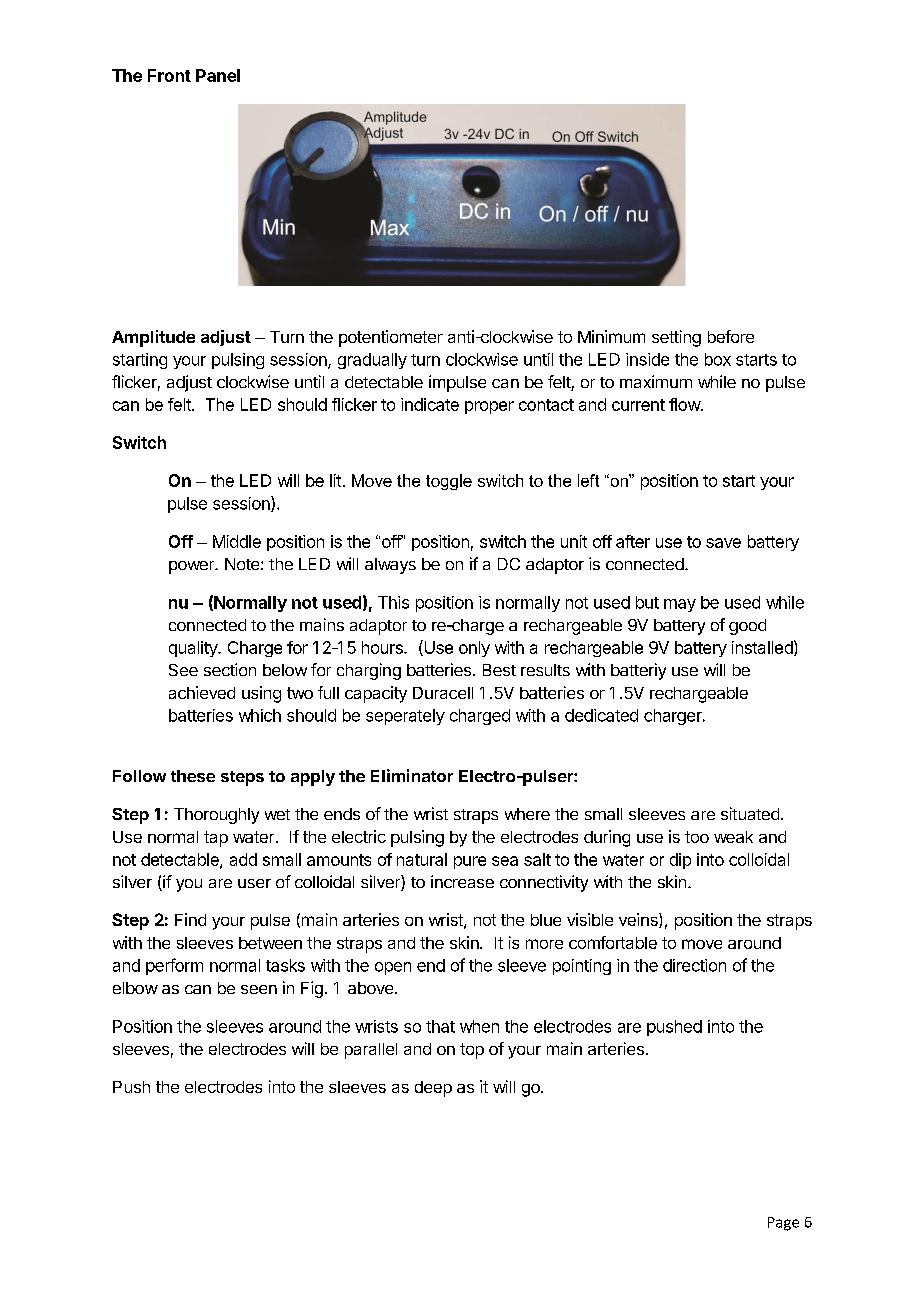  I want to click on only, so click(474, 649).
